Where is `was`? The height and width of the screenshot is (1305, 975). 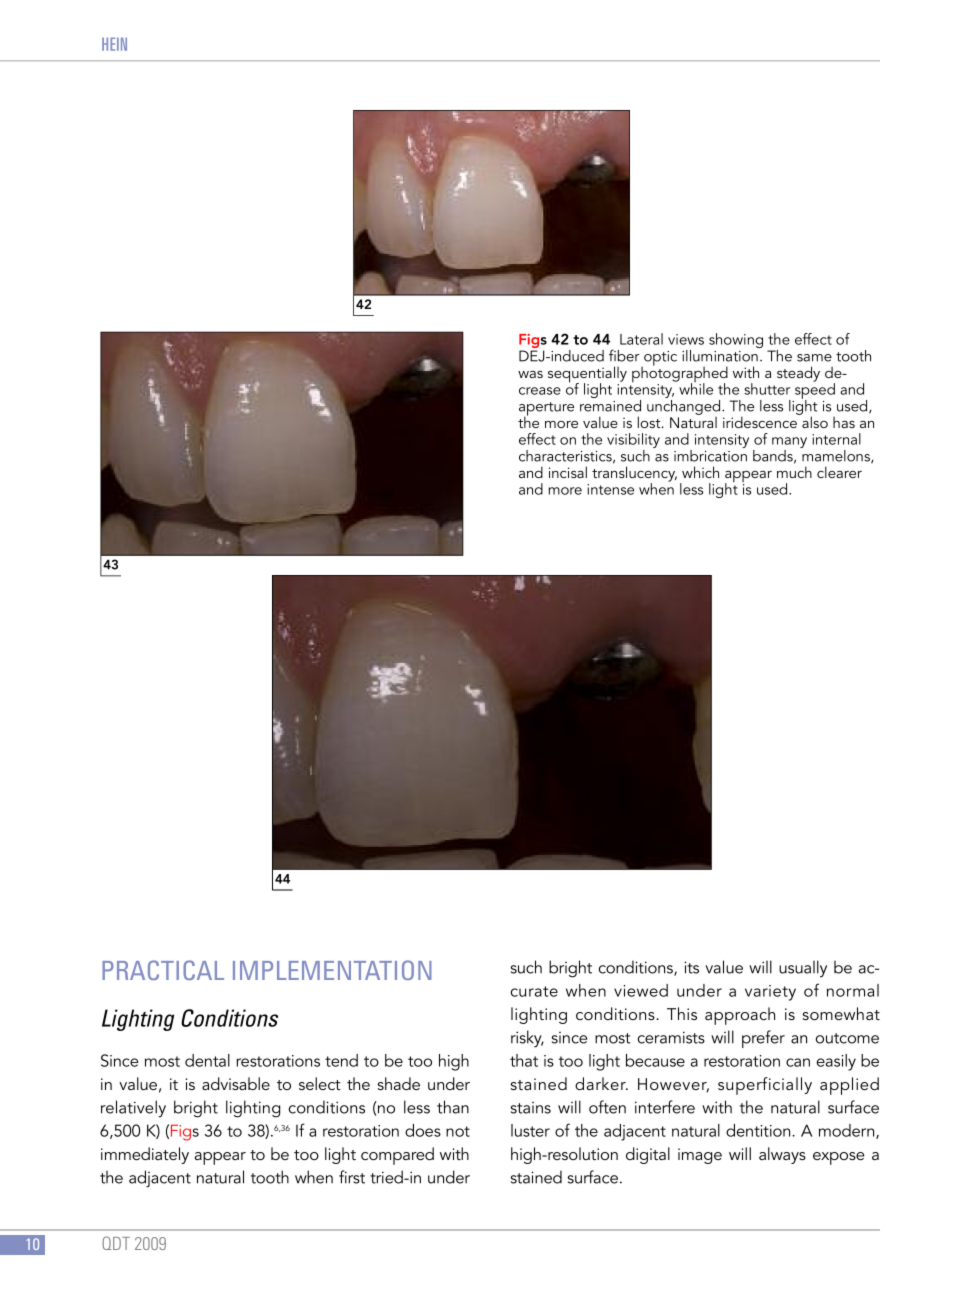
was is located at coordinates (530, 374).
